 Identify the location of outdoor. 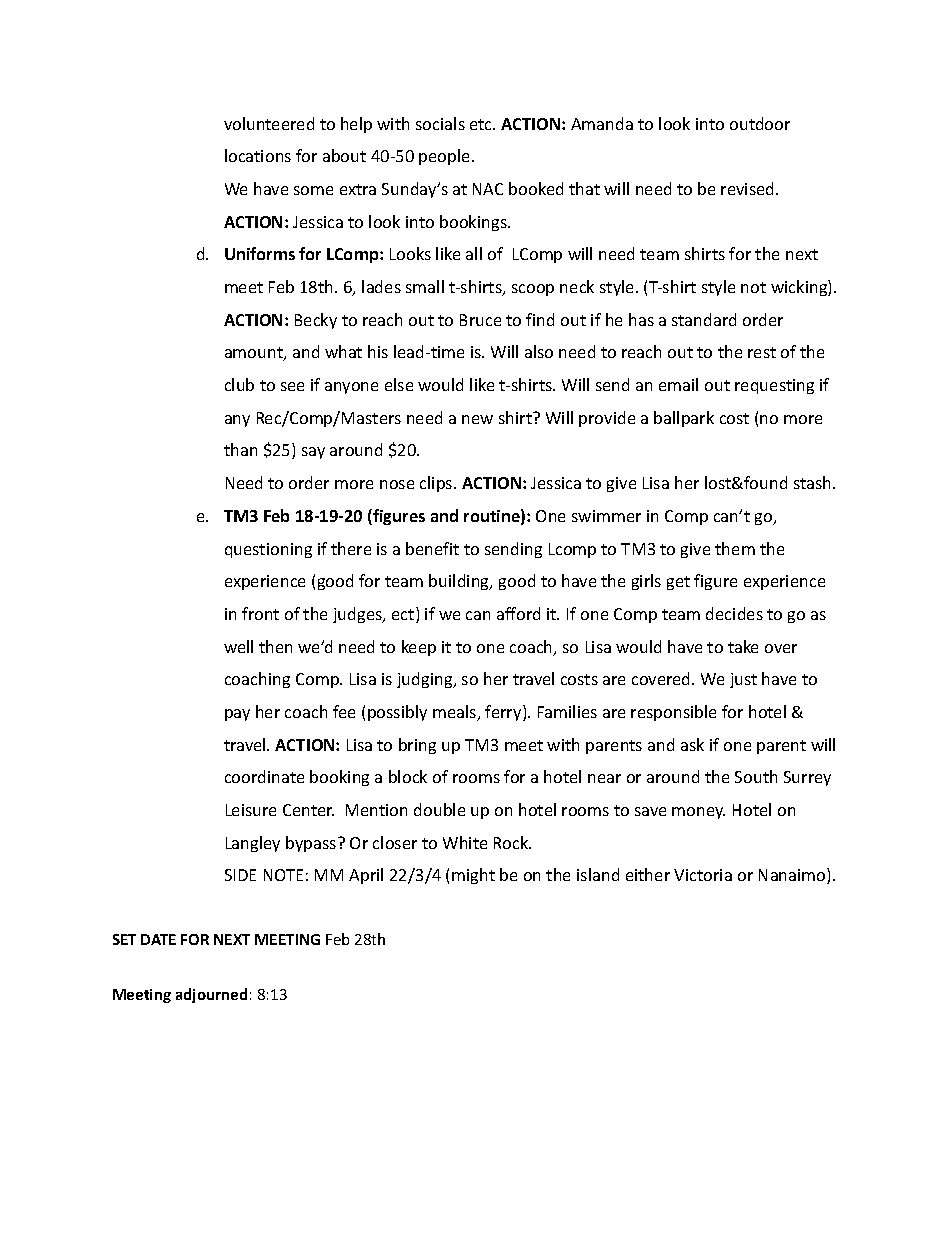
(760, 123).
